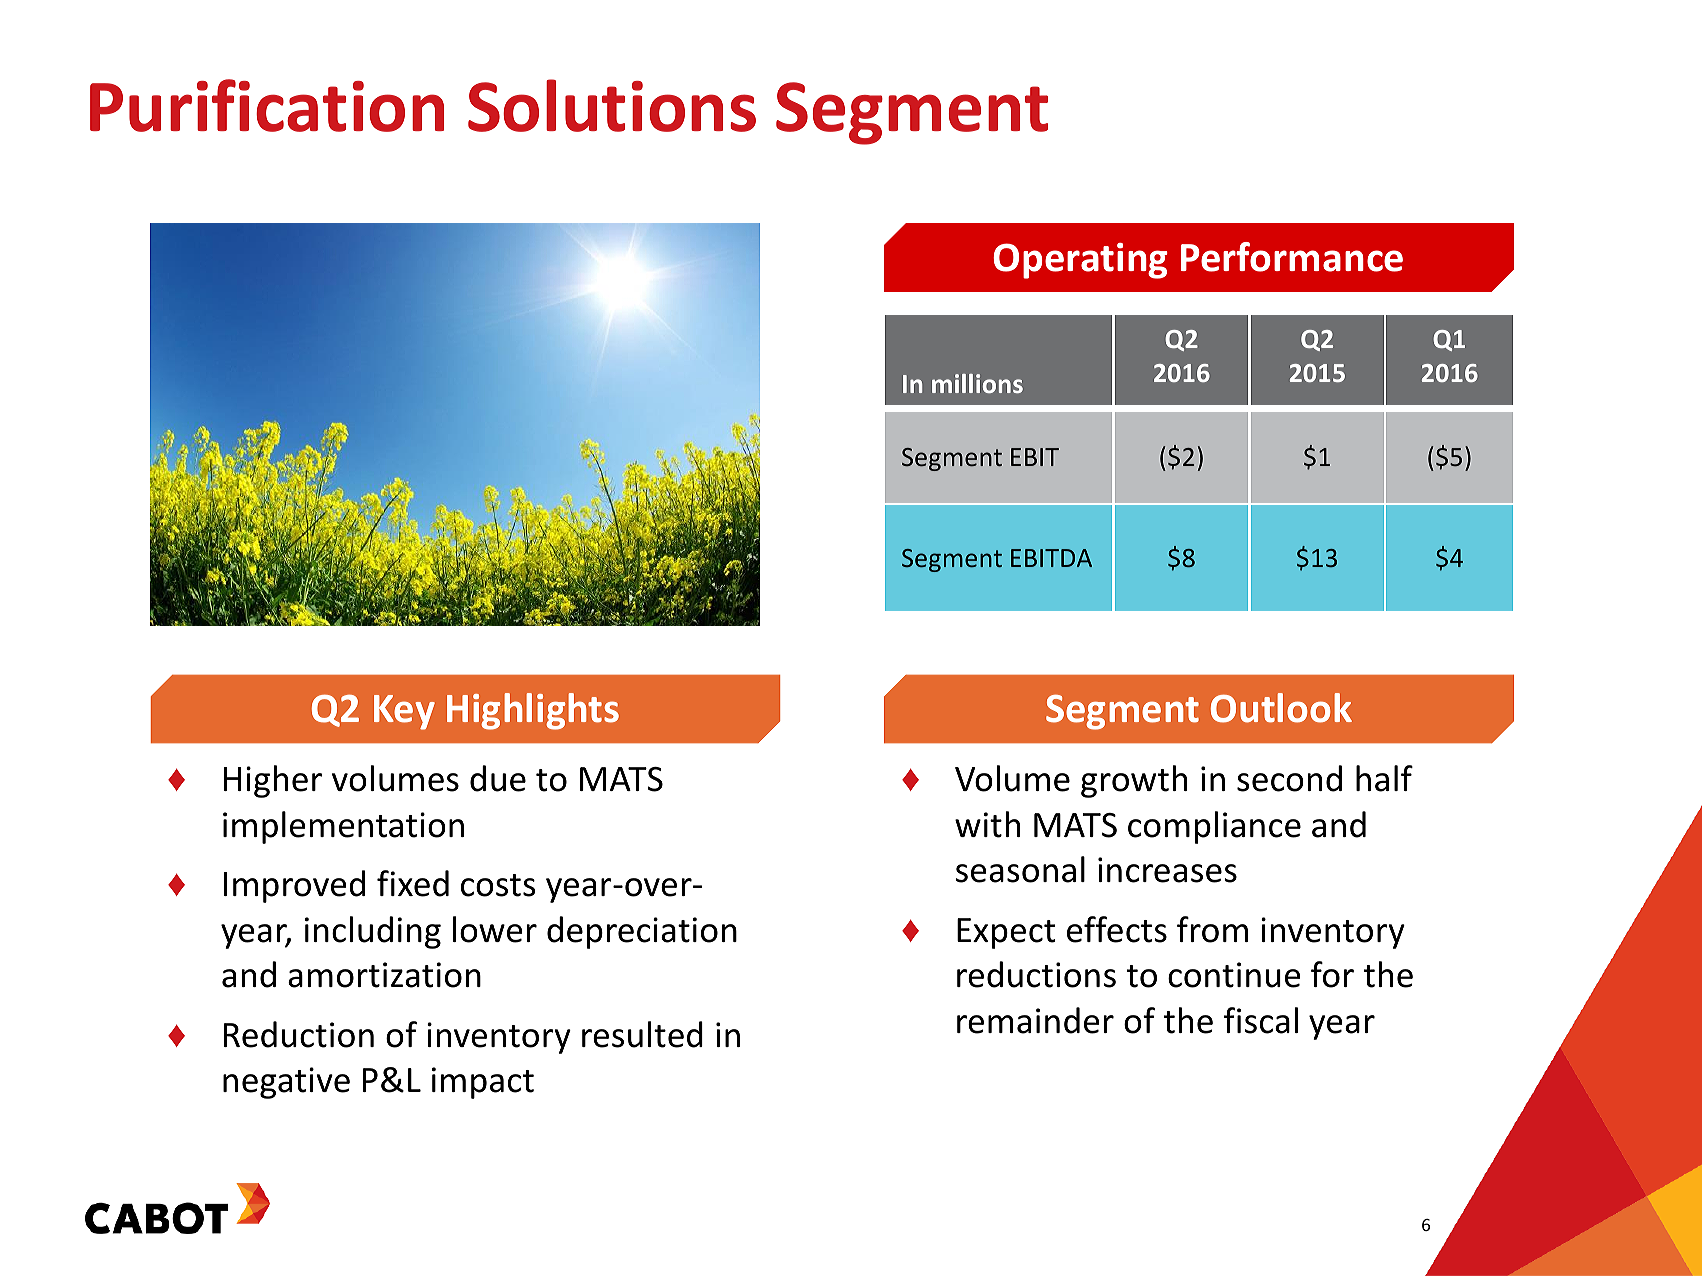 The width and height of the page is (1702, 1276). What do you see at coordinates (1292, 257) in the page?
I see `Performance` at bounding box center [1292, 257].
